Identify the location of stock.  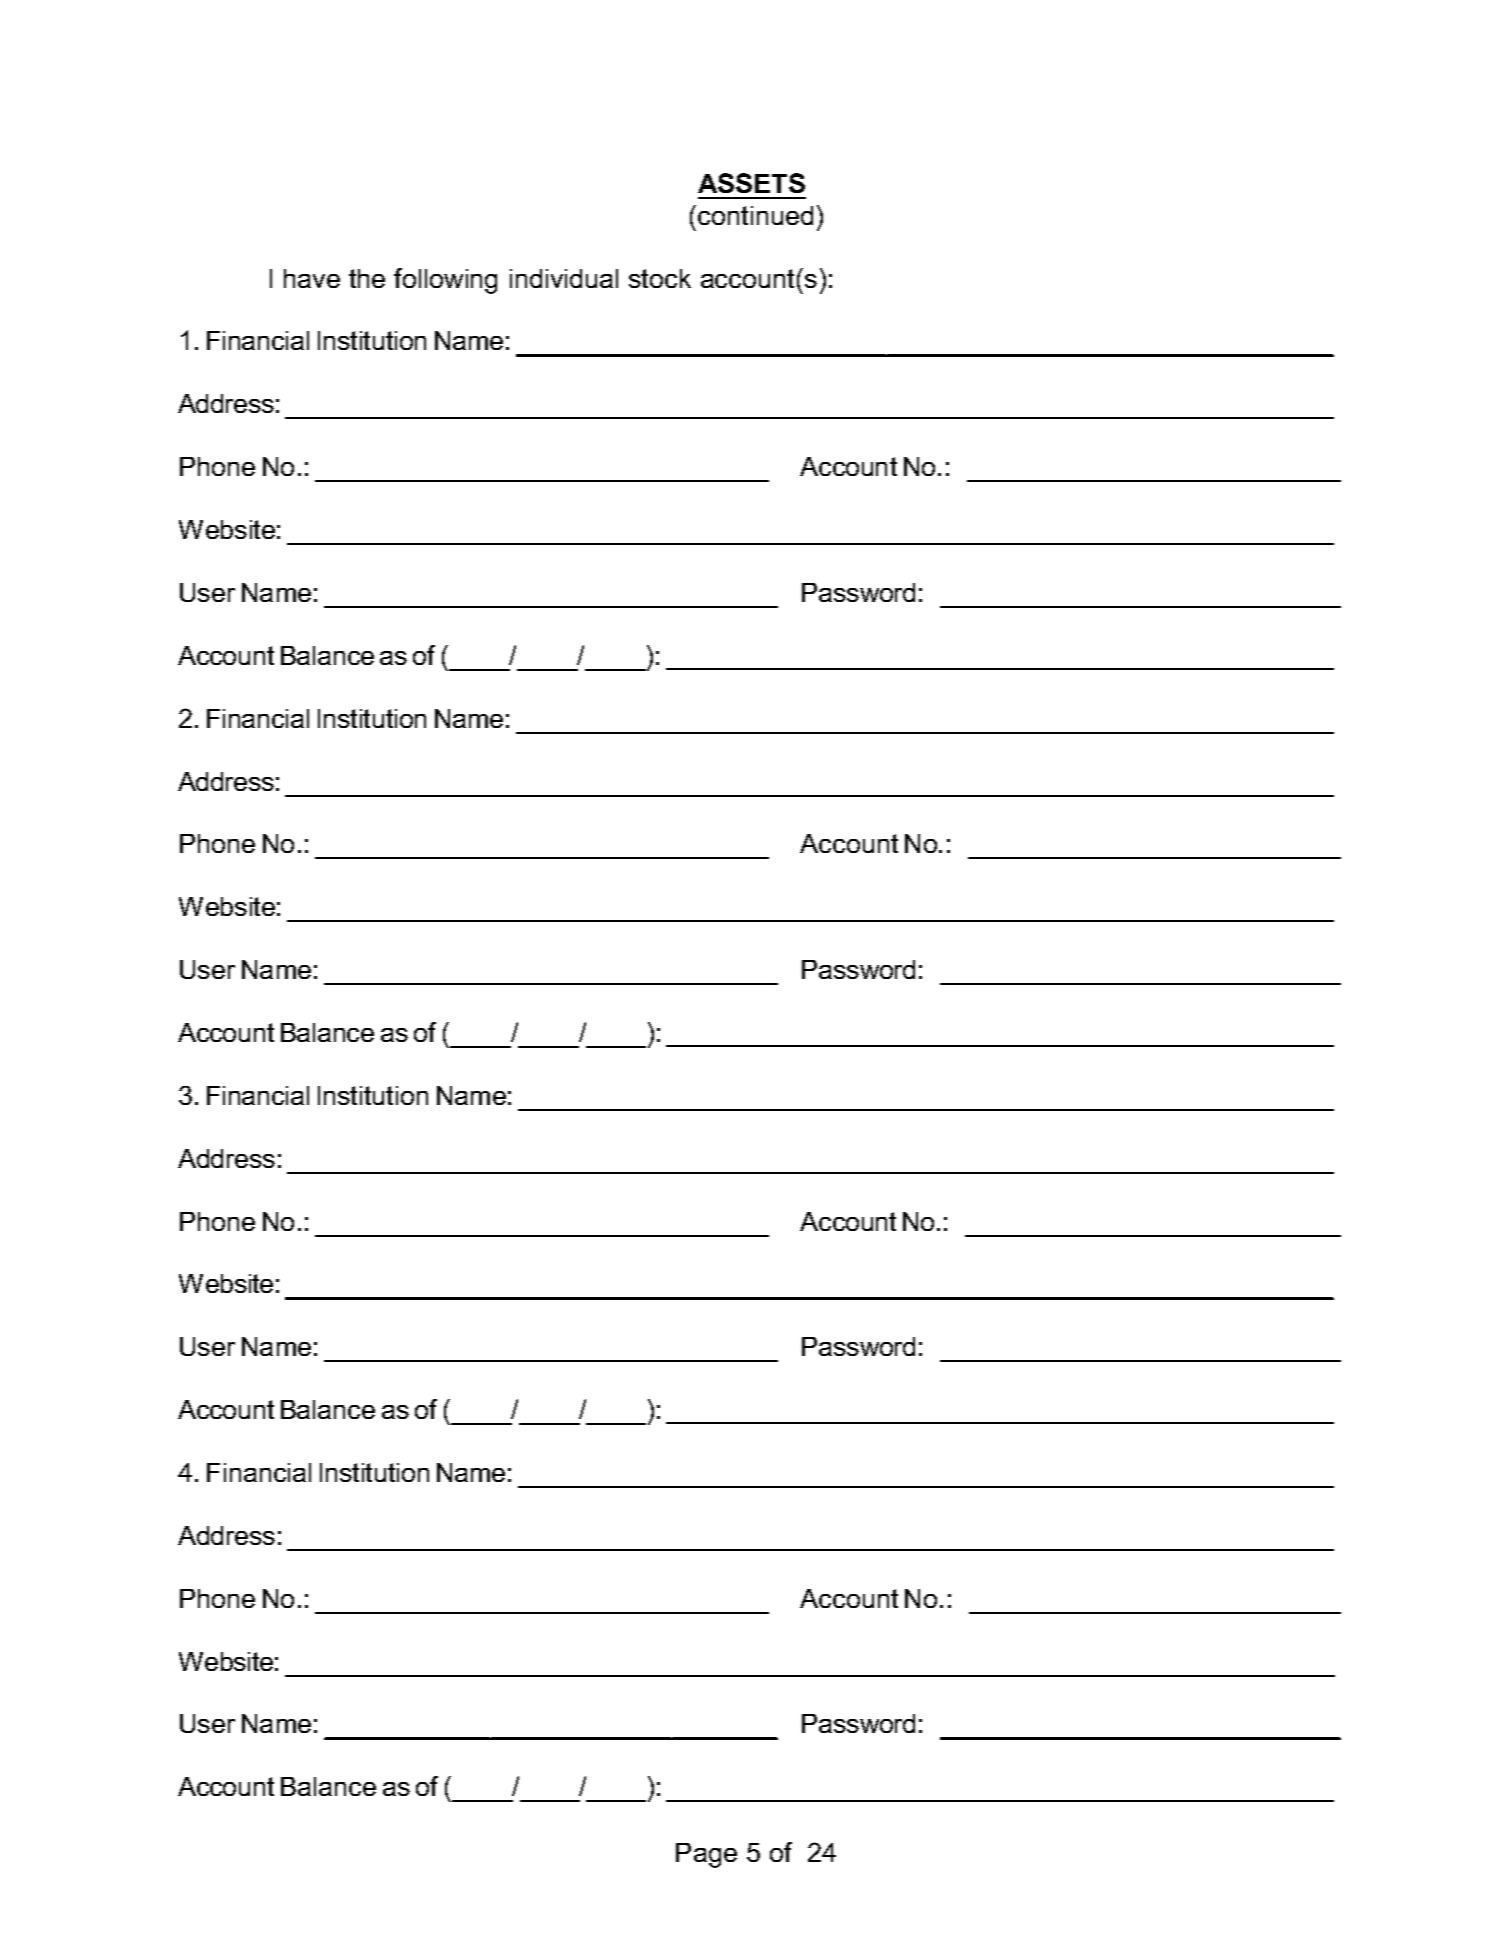
(660, 278).
